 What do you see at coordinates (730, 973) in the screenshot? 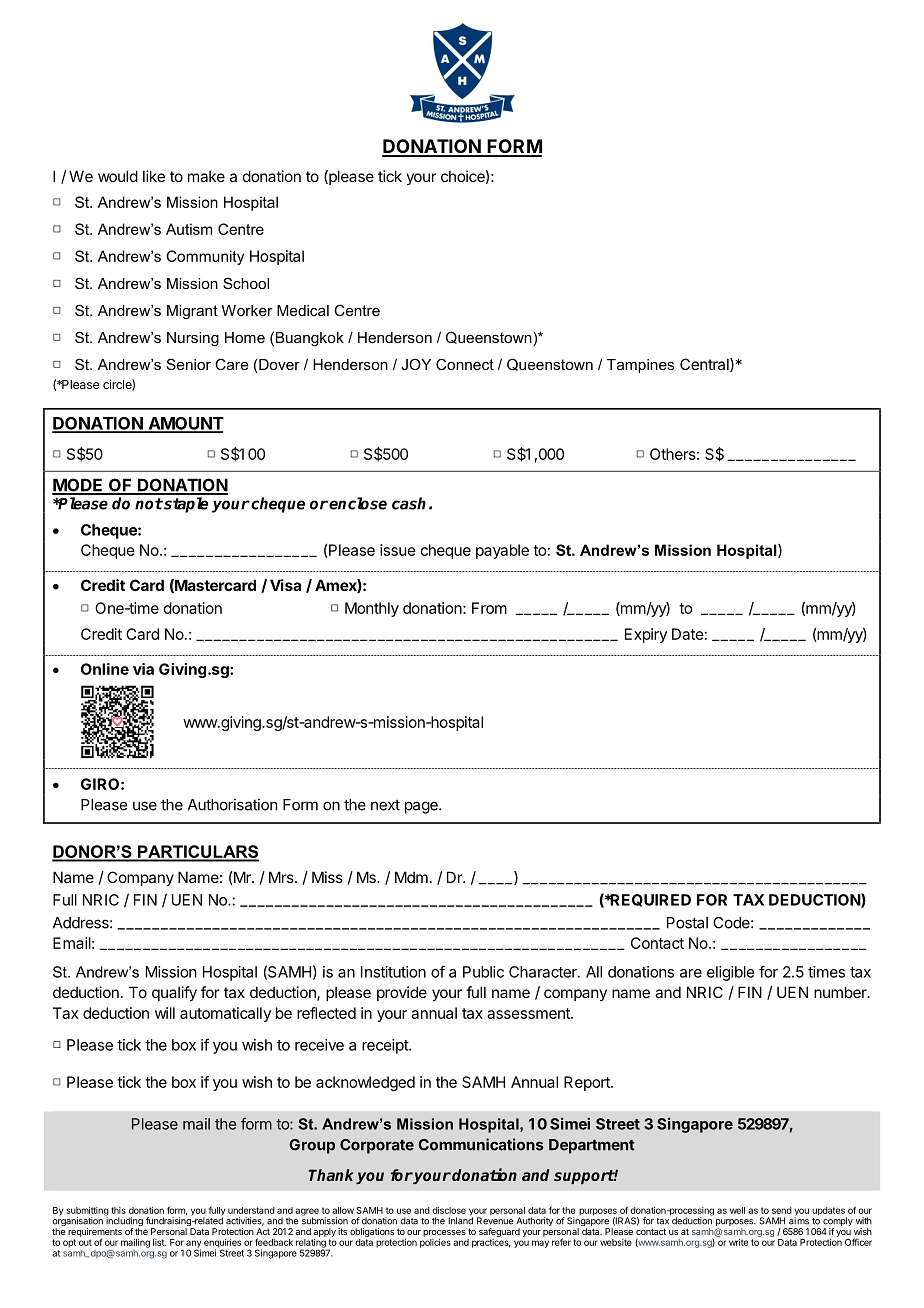
I see `eligible` at bounding box center [730, 973].
